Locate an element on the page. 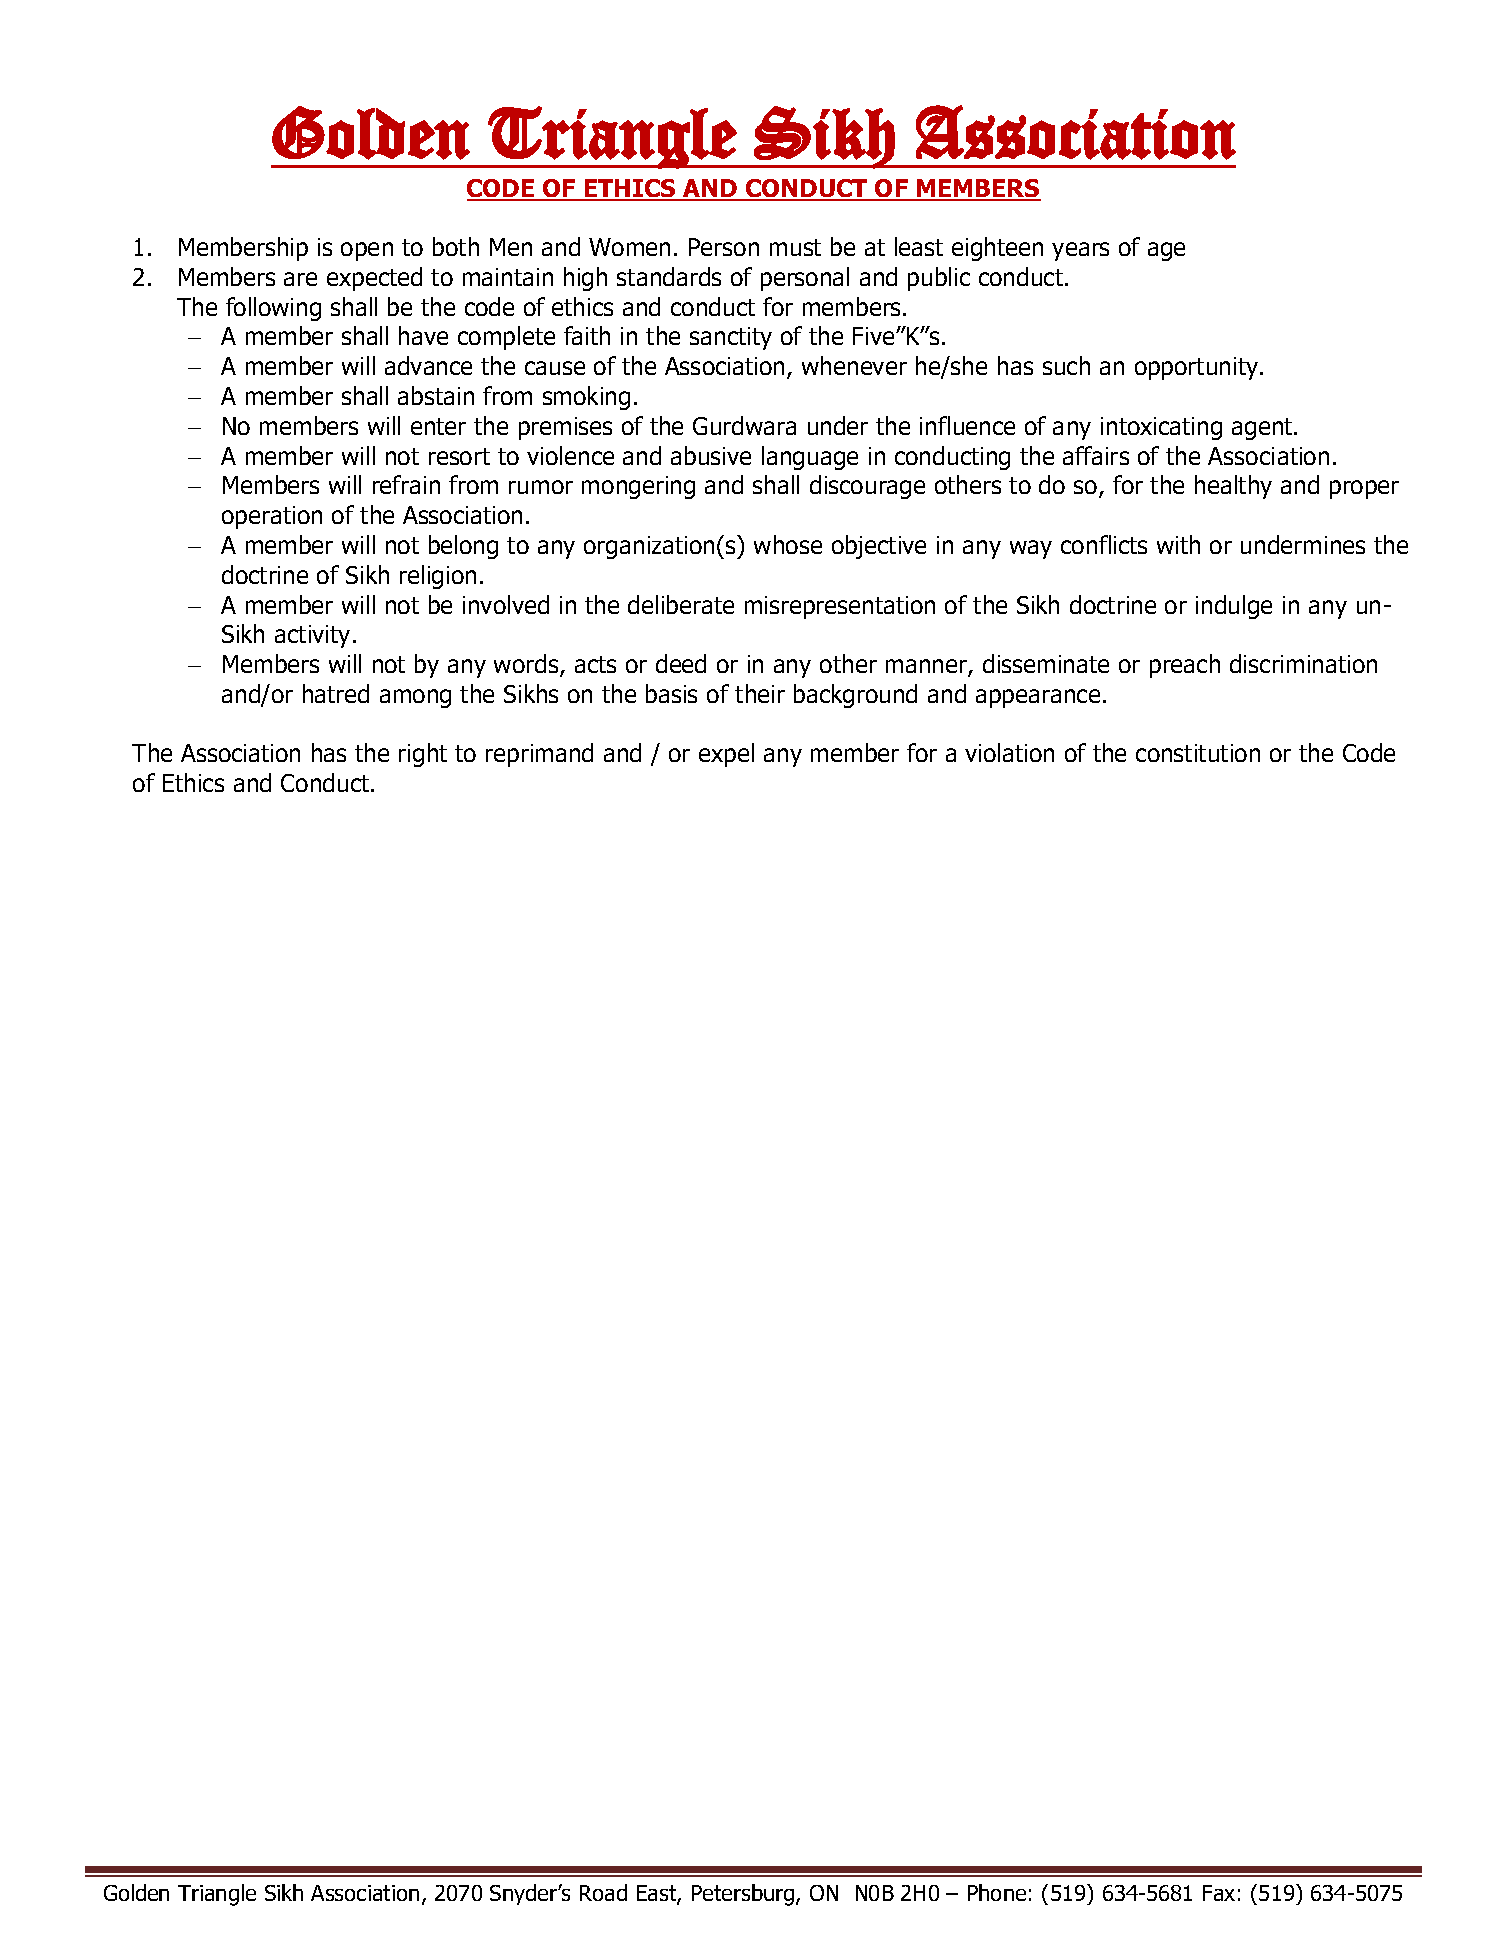  must is located at coordinates (795, 247).
